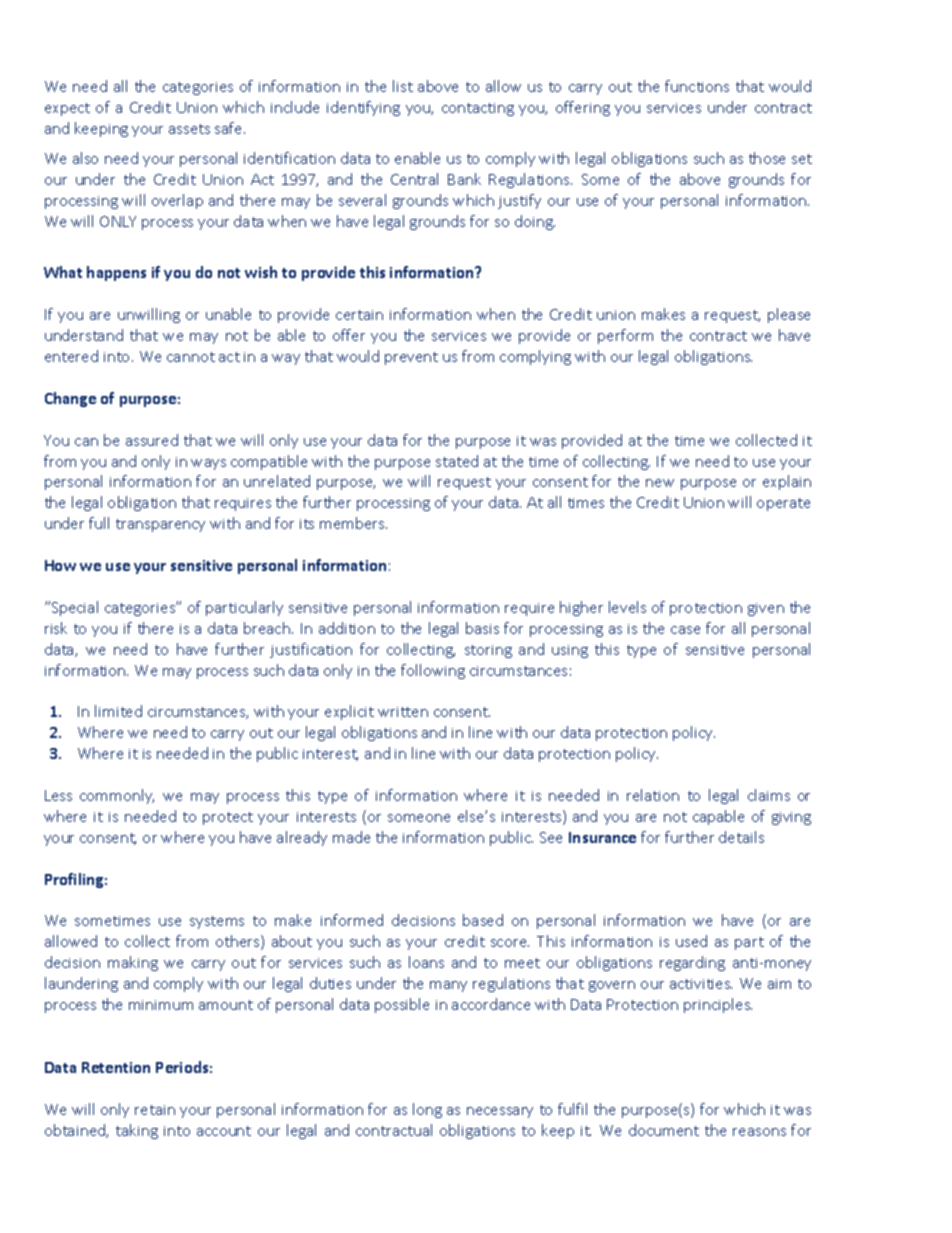 The height and width of the document is (1233, 952). I want to click on limited, so click(118, 711).
